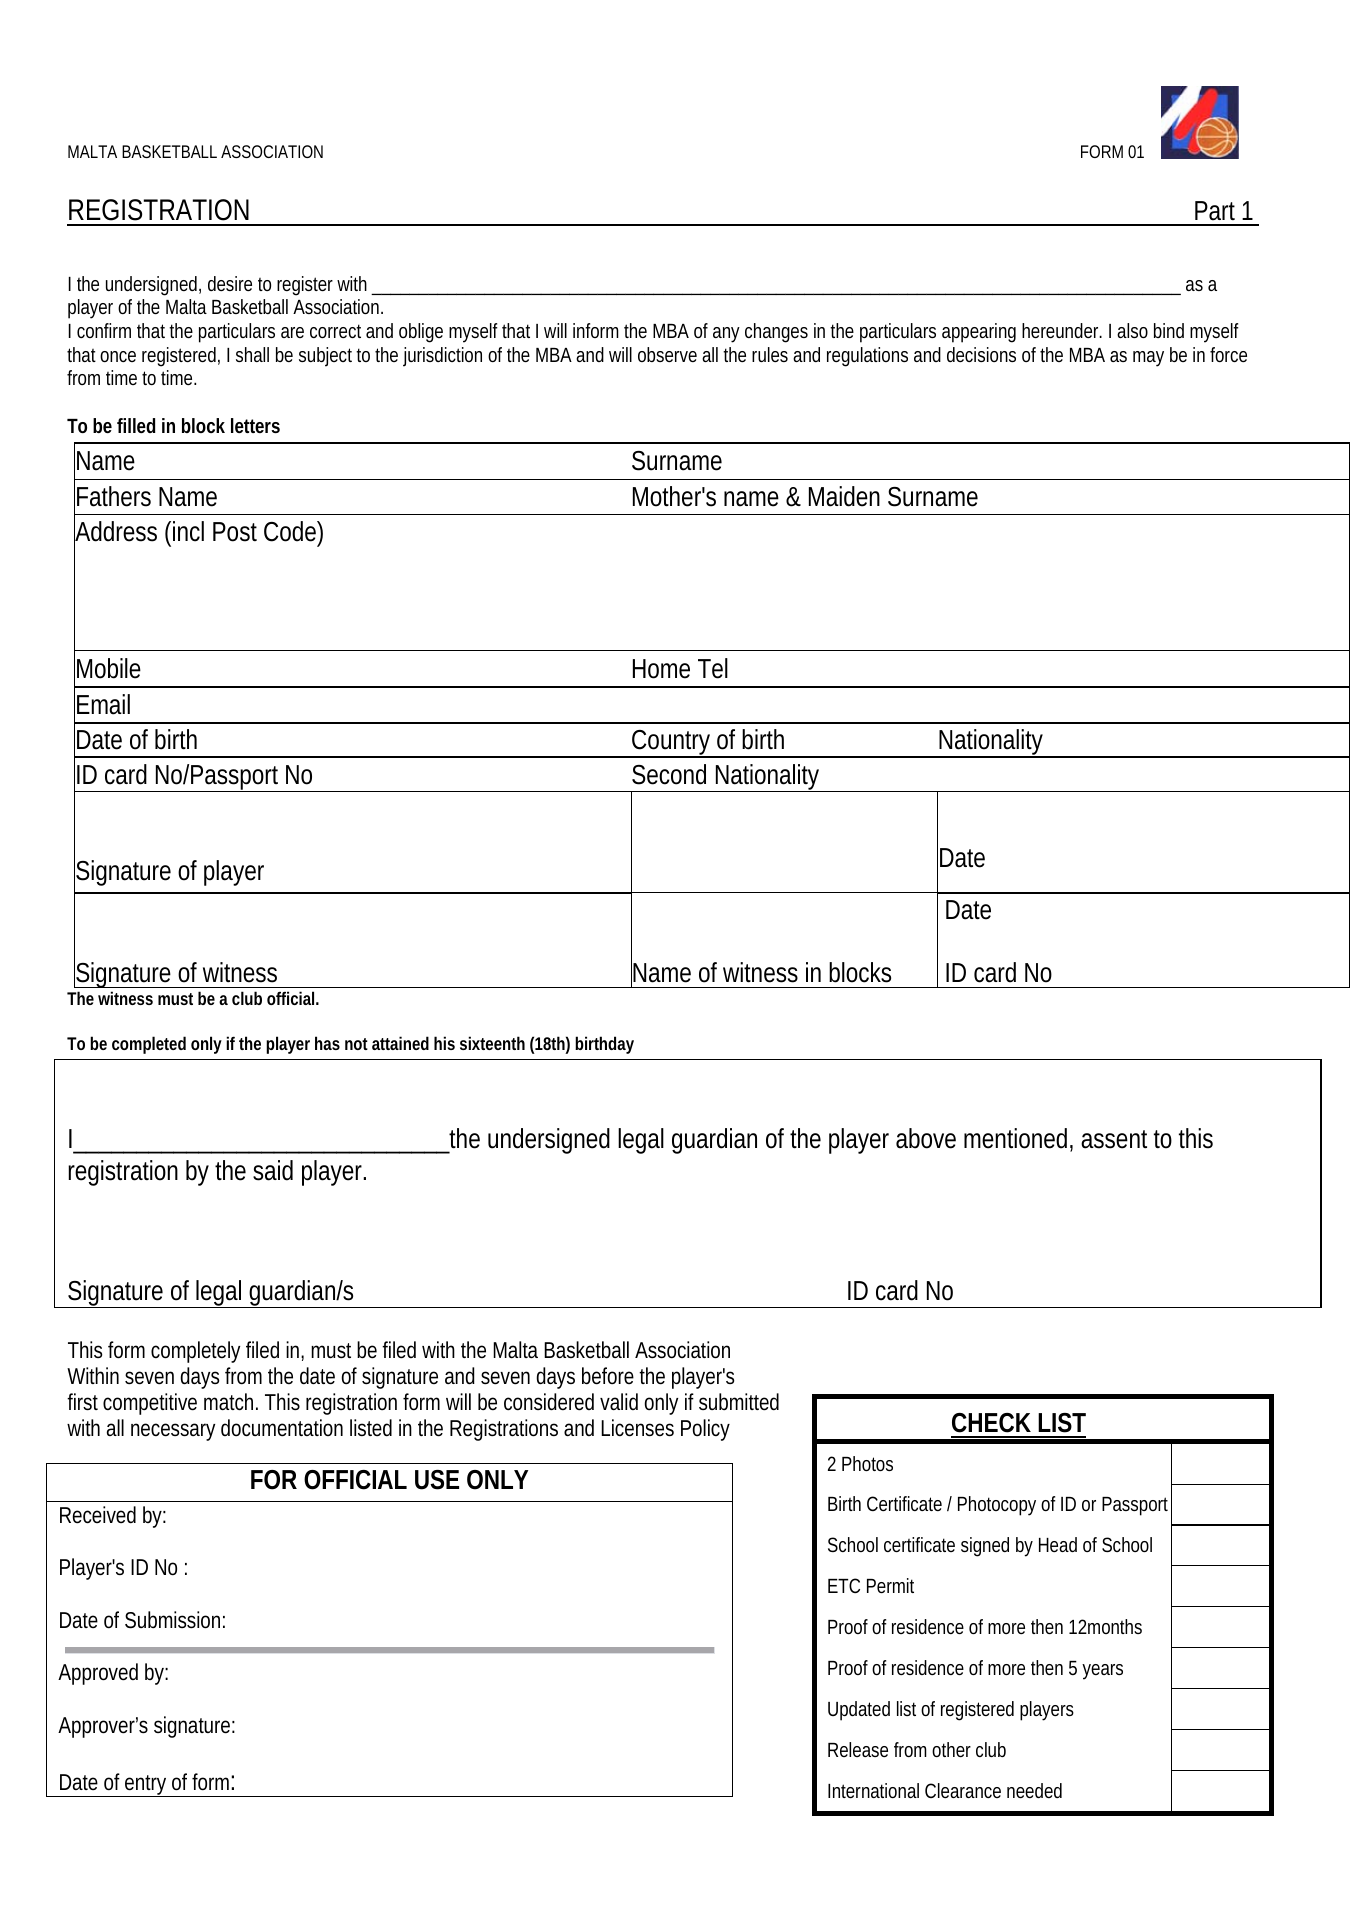 The image size is (1362, 1927). Describe the element at coordinates (252, 354) in the image. I see `shall` at that location.
